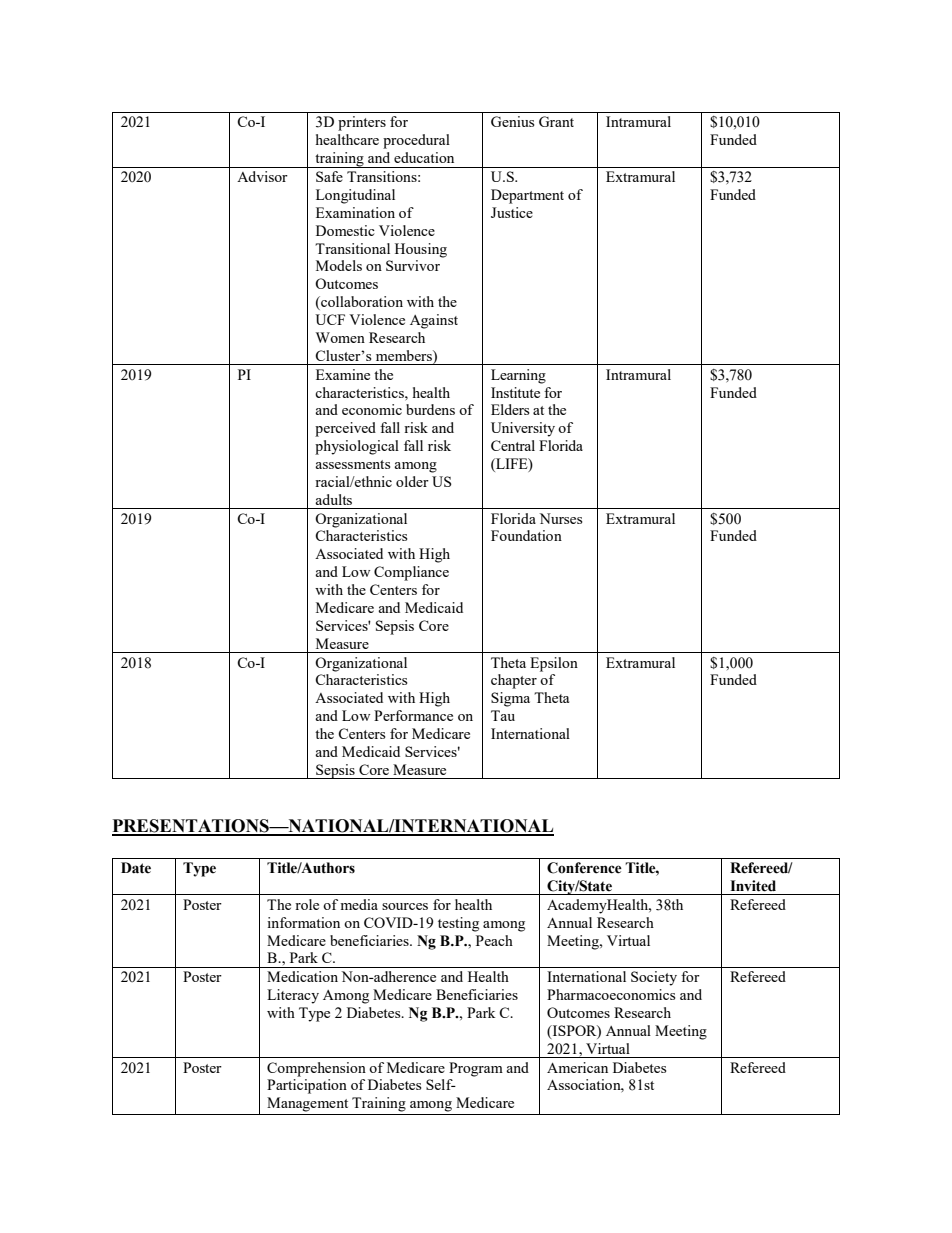  What do you see at coordinates (136, 868) in the image?
I see `Date` at bounding box center [136, 868].
